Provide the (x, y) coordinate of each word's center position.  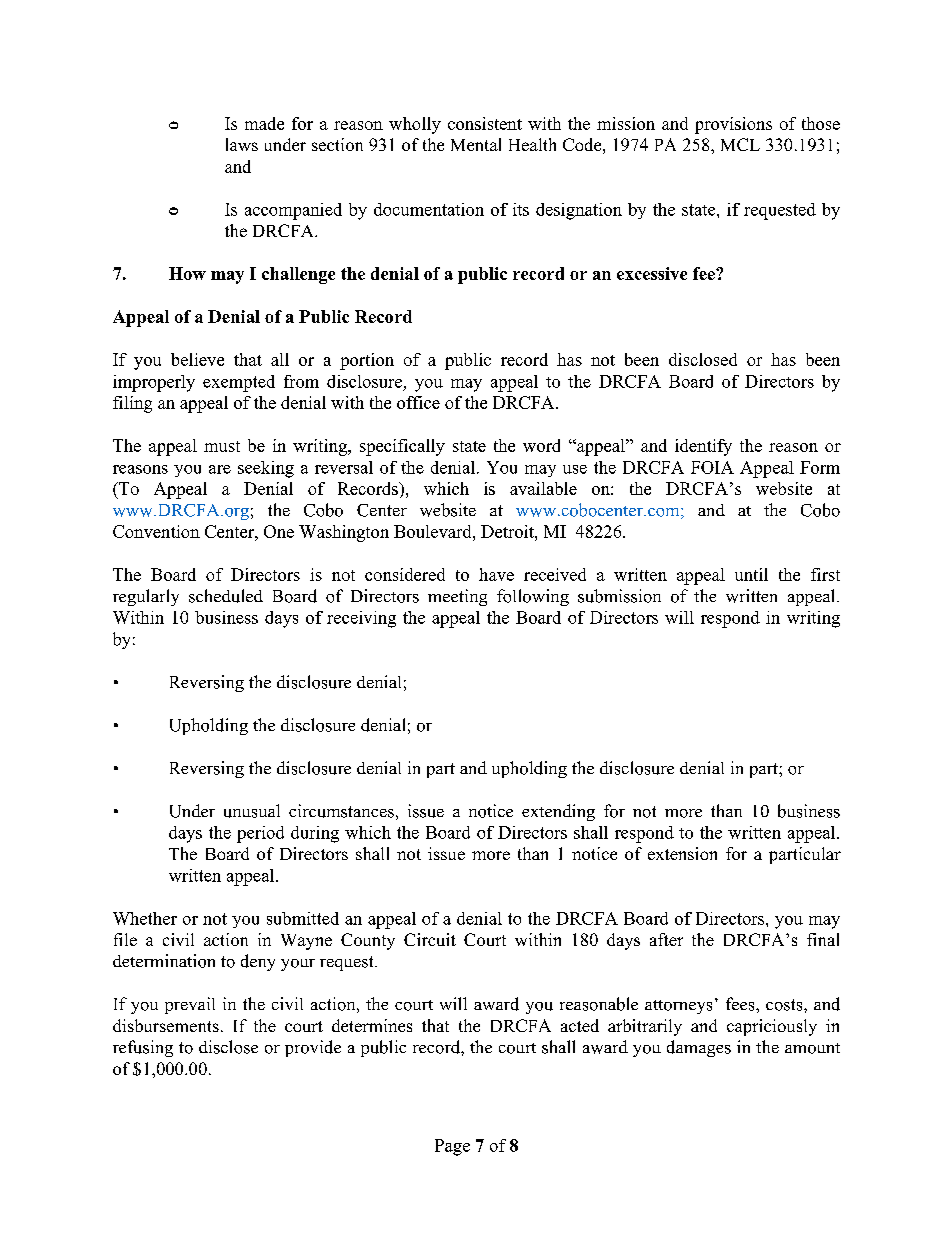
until (751, 574)
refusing (143, 1048)
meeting (457, 597)
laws (242, 144)
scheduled (226, 596)
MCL (740, 144)
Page (452, 1147)
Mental (476, 144)
